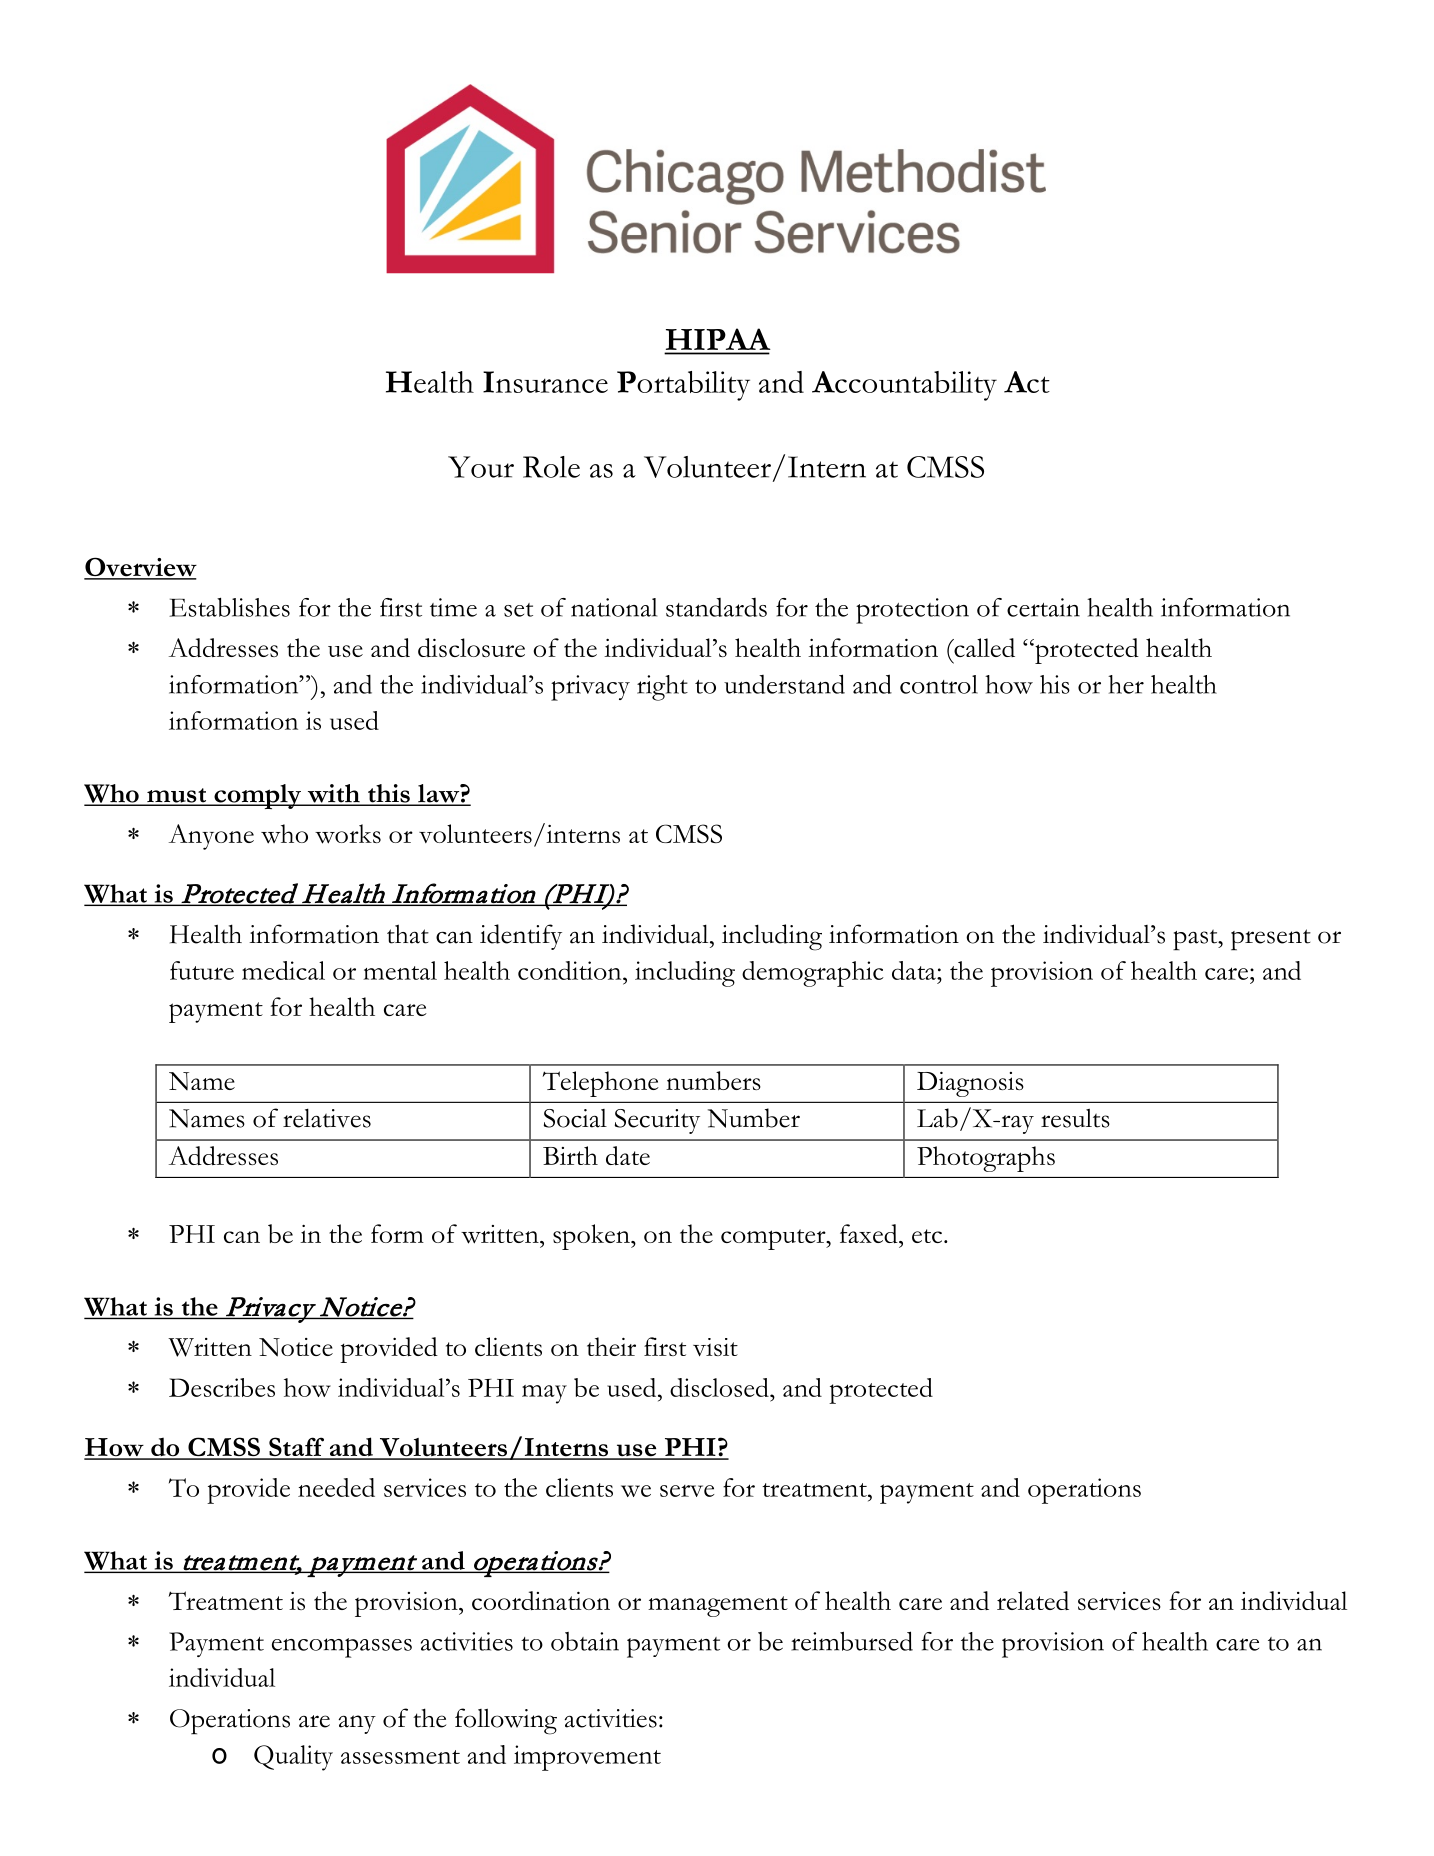 The image size is (1434, 1856). I want to click on comply, so click(257, 796).
